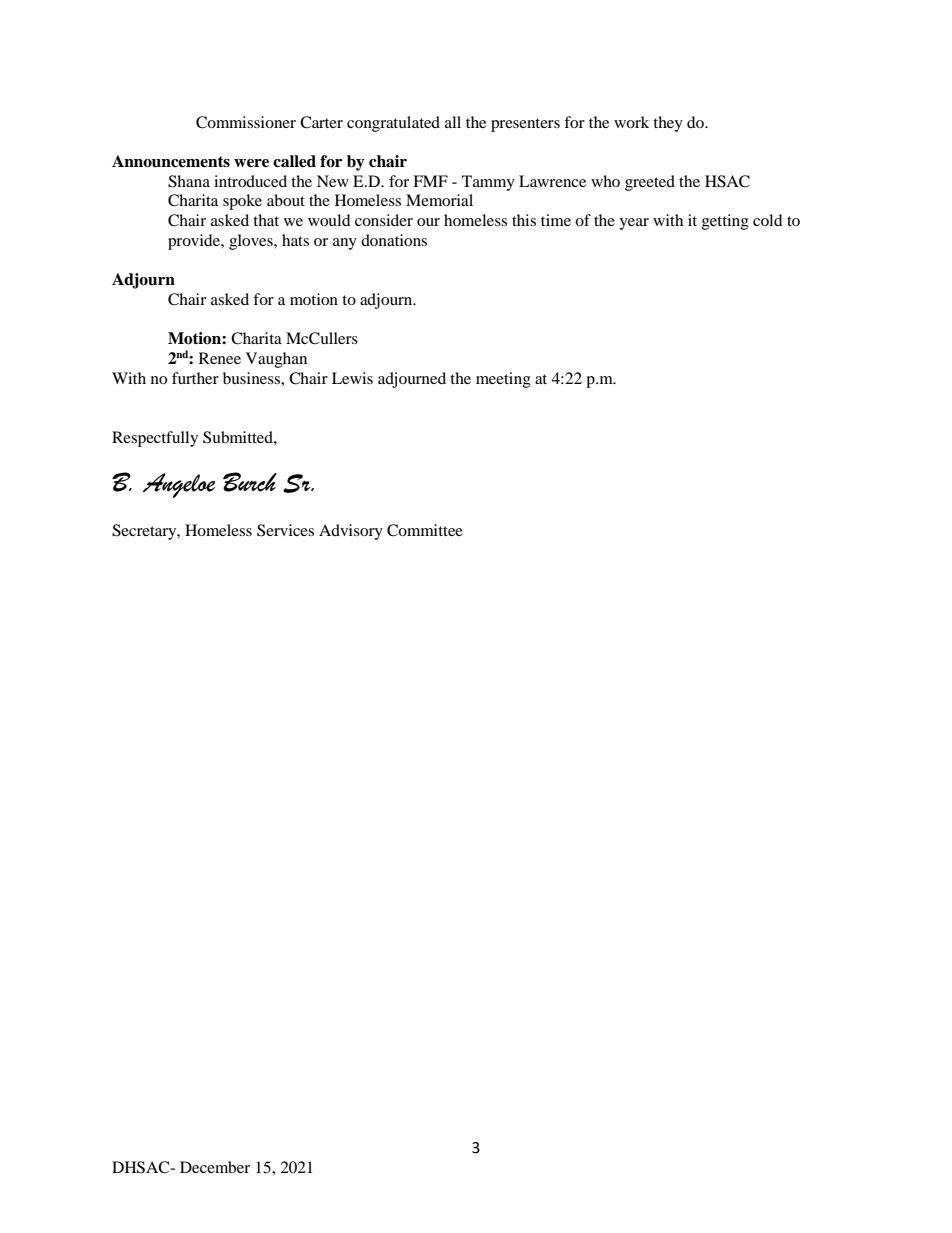  What do you see at coordinates (252, 242) in the screenshot?
I see `gloves` at bounding box center [252, 242].
